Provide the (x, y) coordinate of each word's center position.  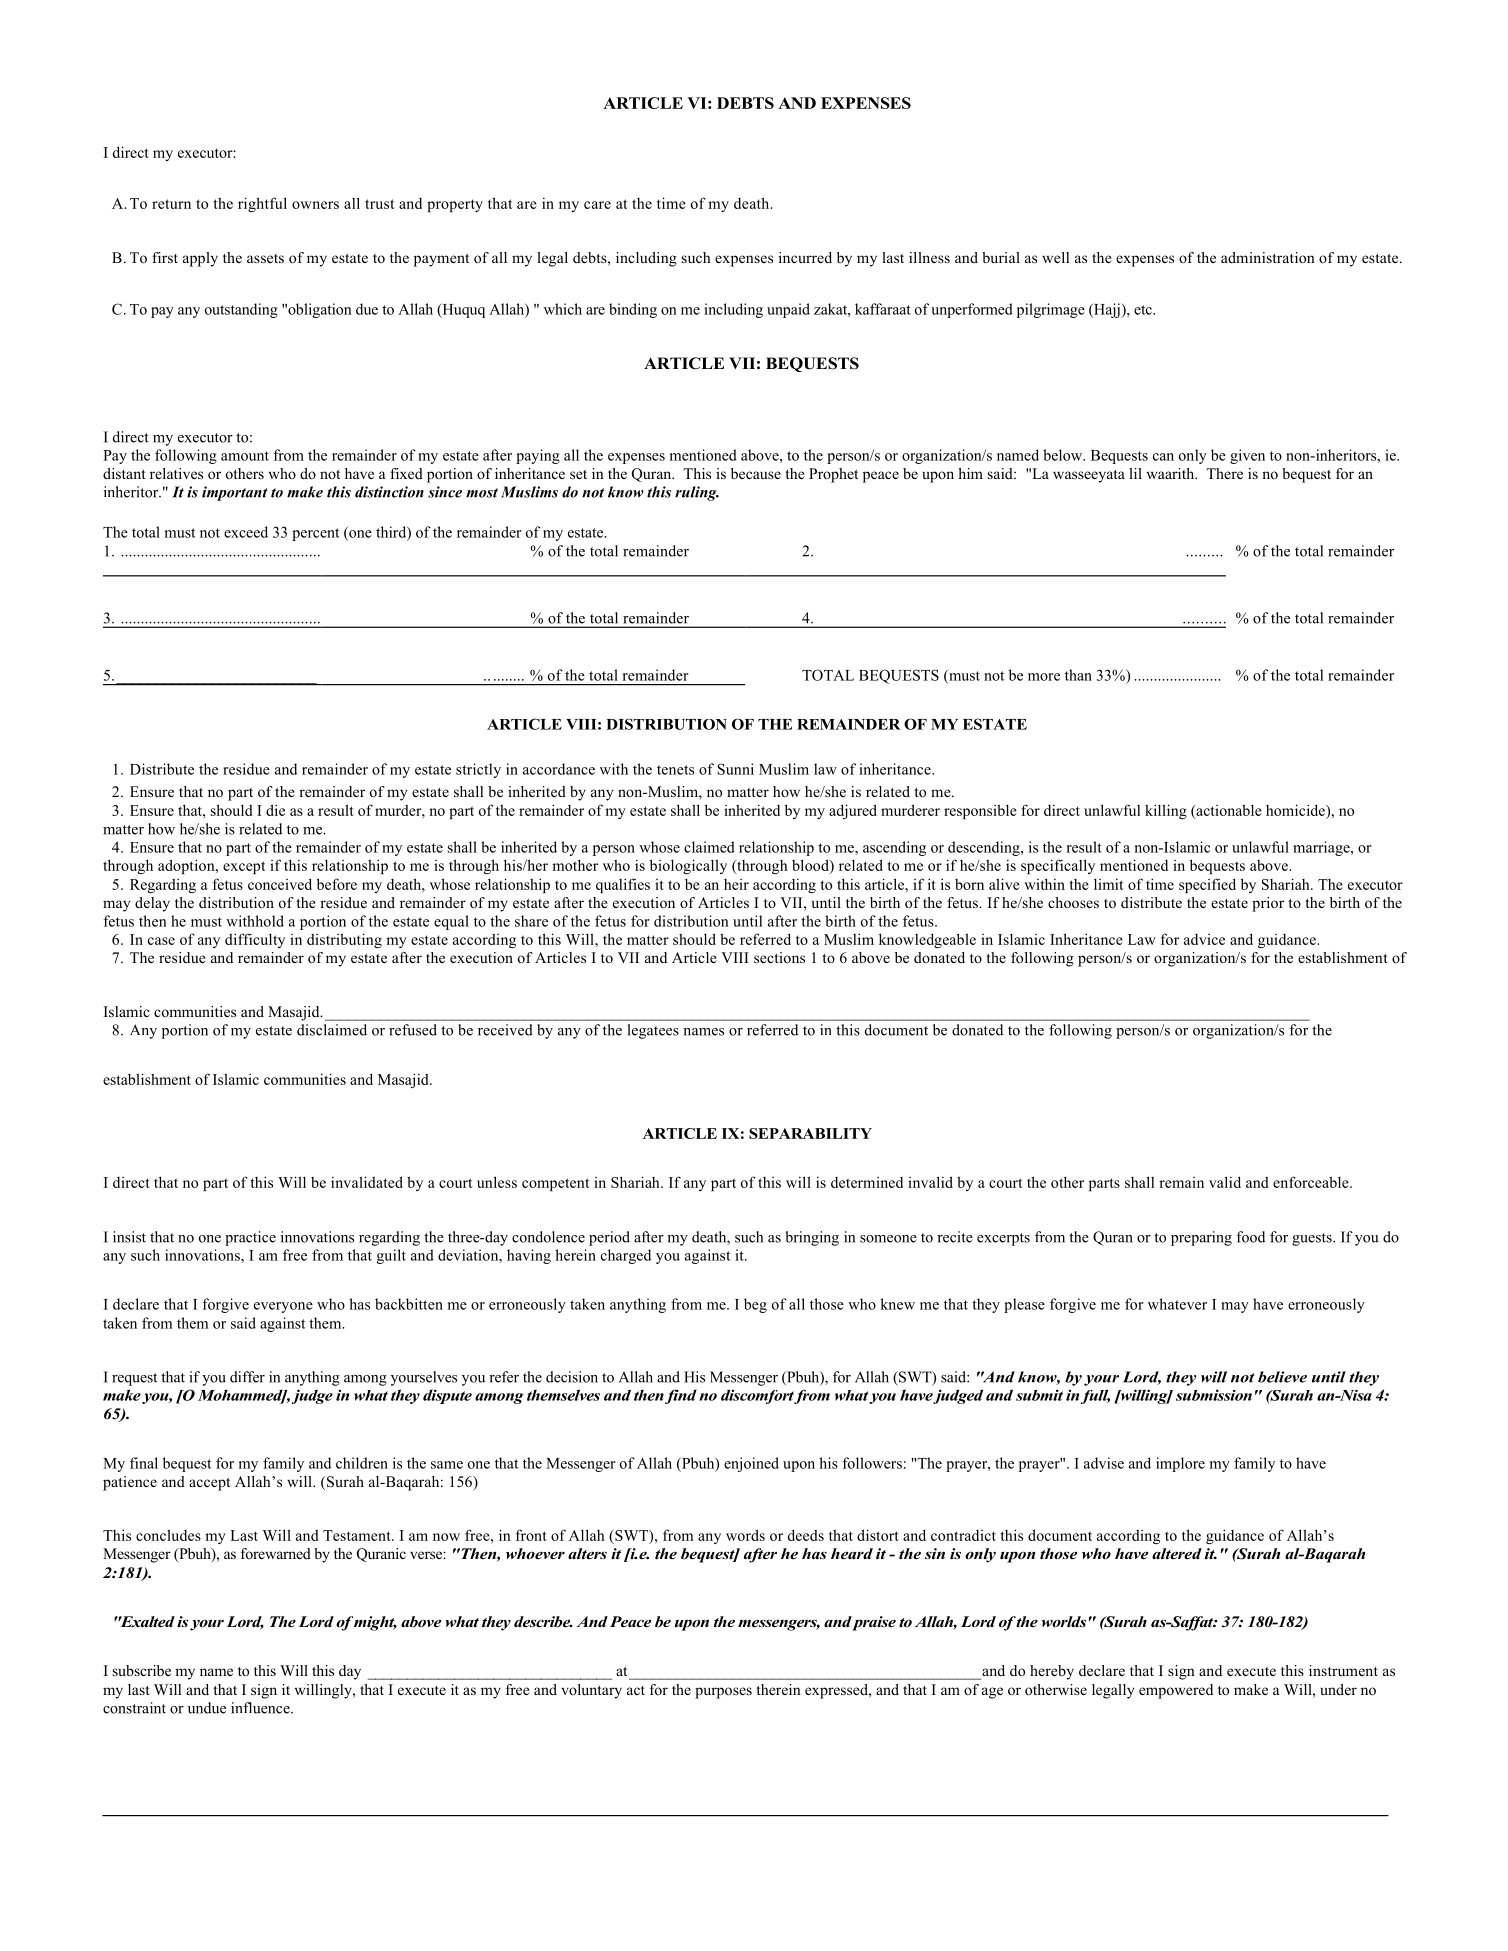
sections (779, 957)
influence (261, 1708)
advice (1204, 939)
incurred (805, 257)
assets (265, 258)
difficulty (255, 940)
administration (1268, 257)
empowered (1176, 1691)
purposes (723, 1693)
